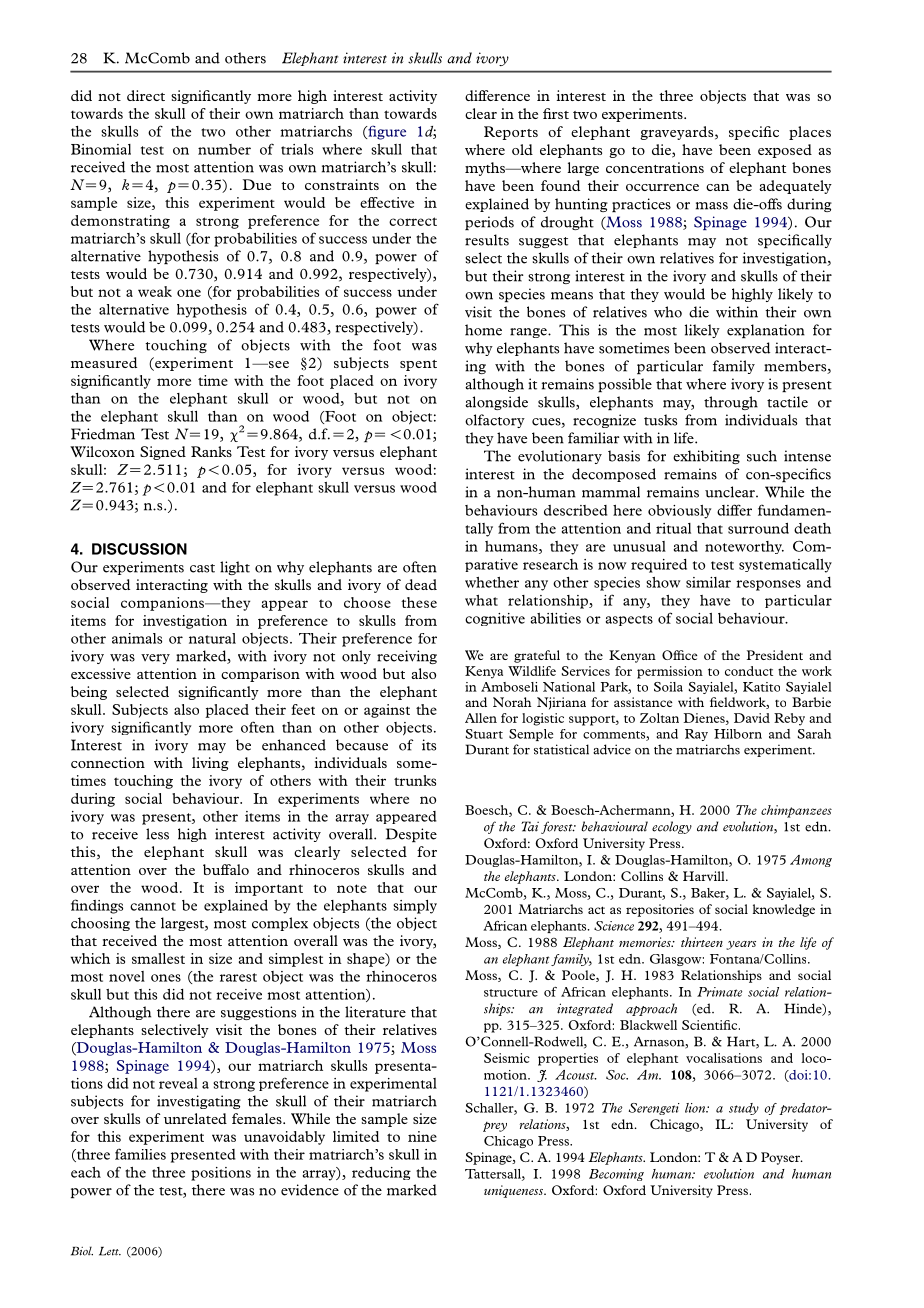 The image size is (924, 1308). I want to click on Becoming, so click(616, 1175).
